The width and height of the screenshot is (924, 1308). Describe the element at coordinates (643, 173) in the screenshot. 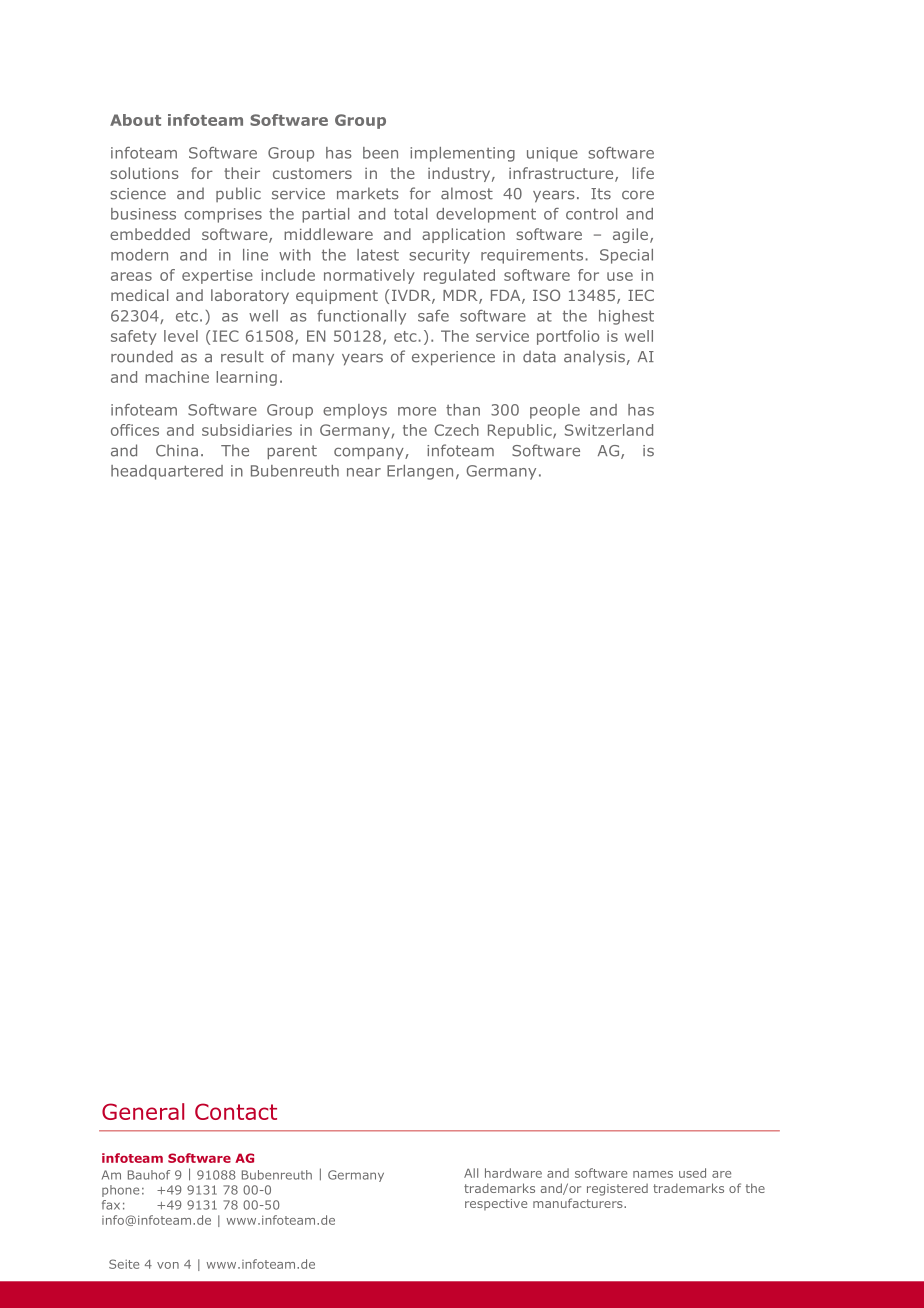

I see `life` at that location.
